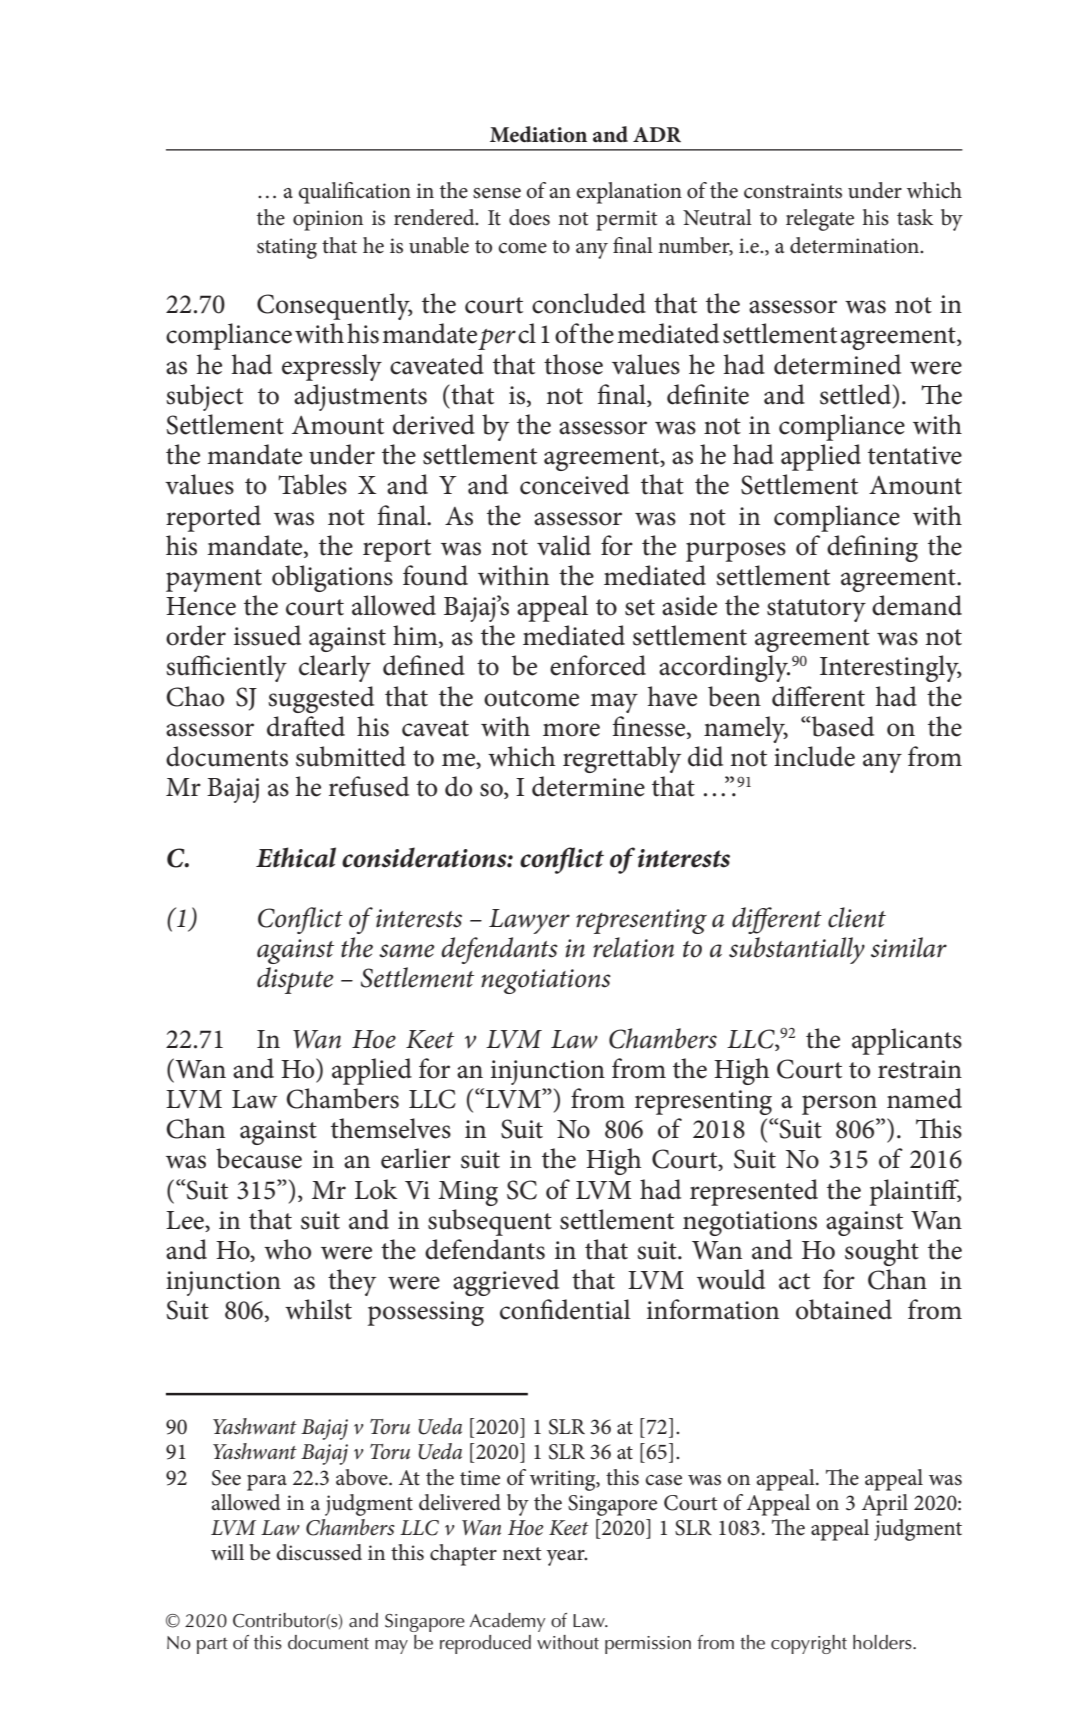 The width and height of the screenshot is (1083, 1711). Describe the element at coordinates (564, 545) in the screenshot. I see `valid` at that location.
